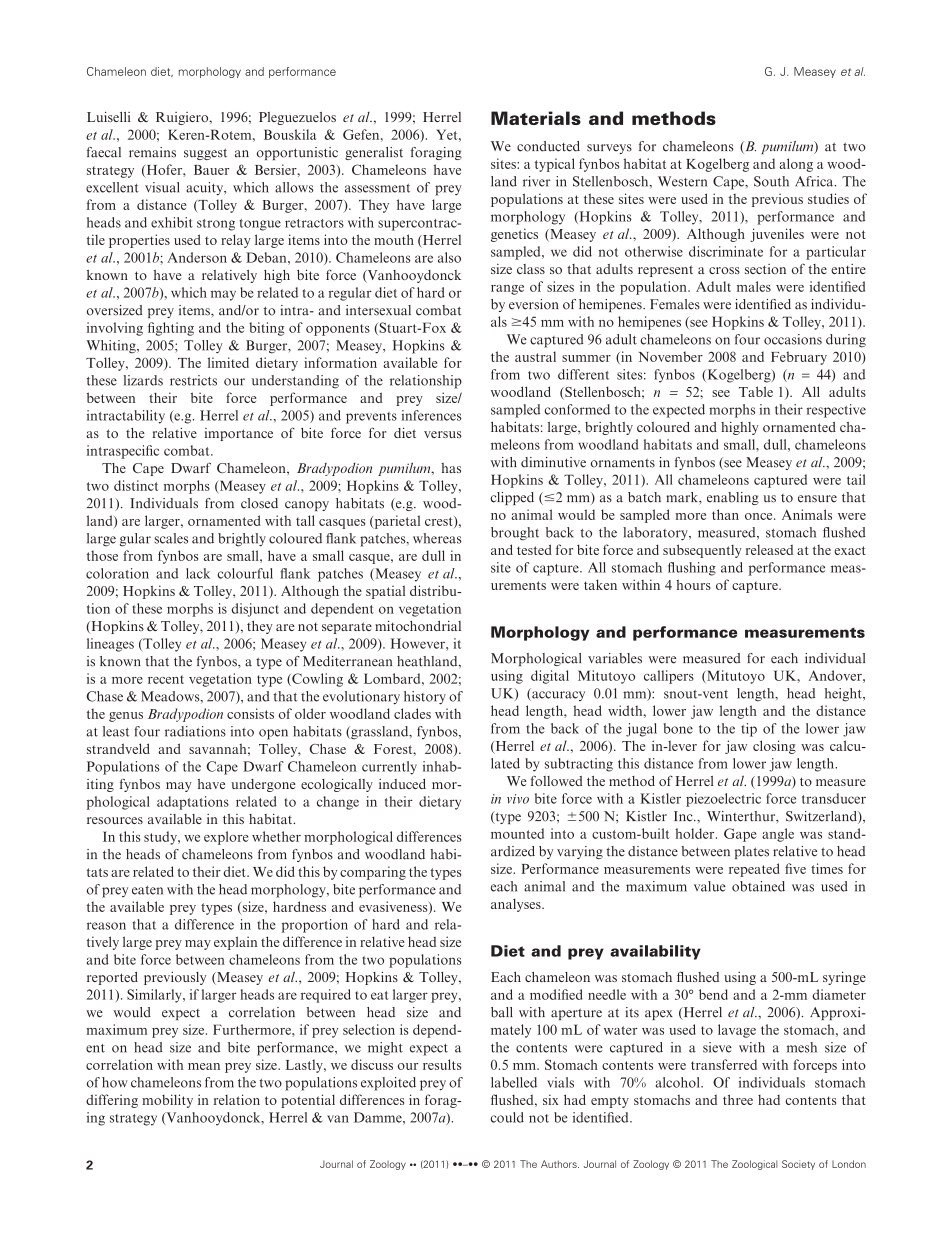 The height and width of the document is (1251, 952). I want to click on inferences, so click(431, 415).
